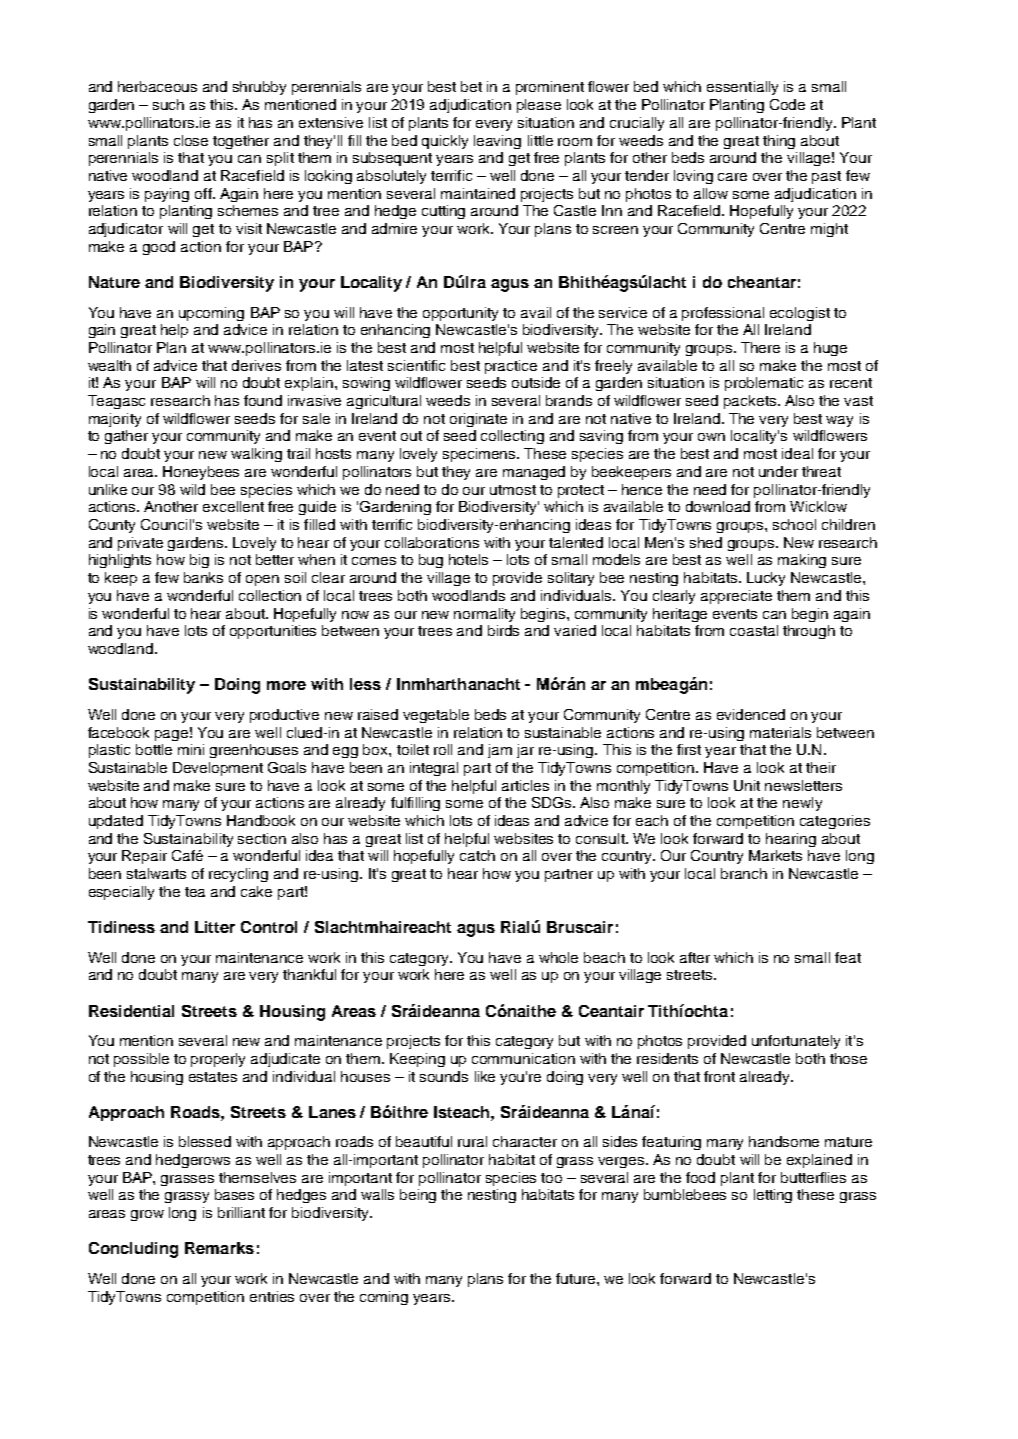  I want to click on branch, so click(744, 873).
